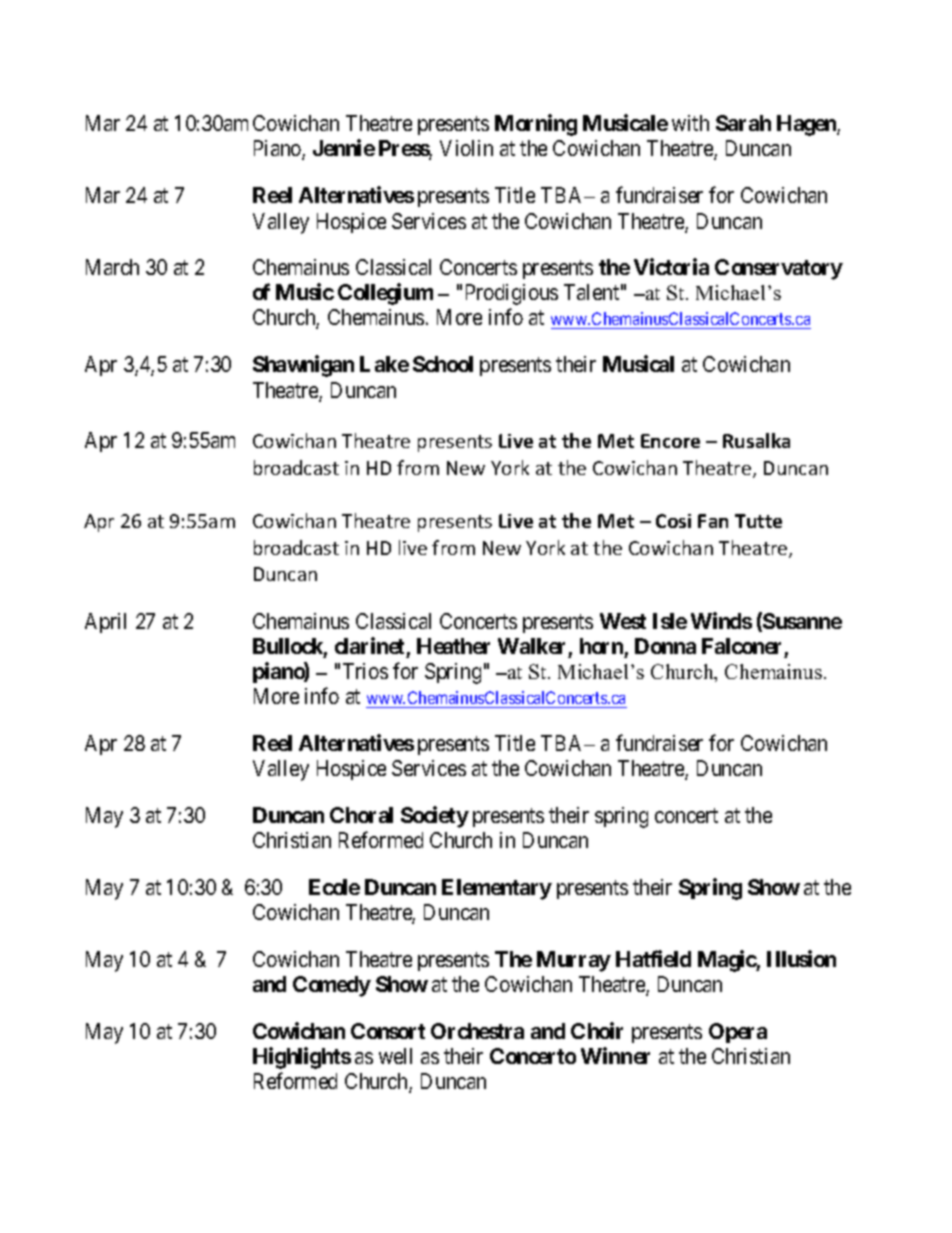 The height and width of the document is (1233, 952). Describe the element at coordinates (743, 123) in the document. I see `Sarah` at that location.
